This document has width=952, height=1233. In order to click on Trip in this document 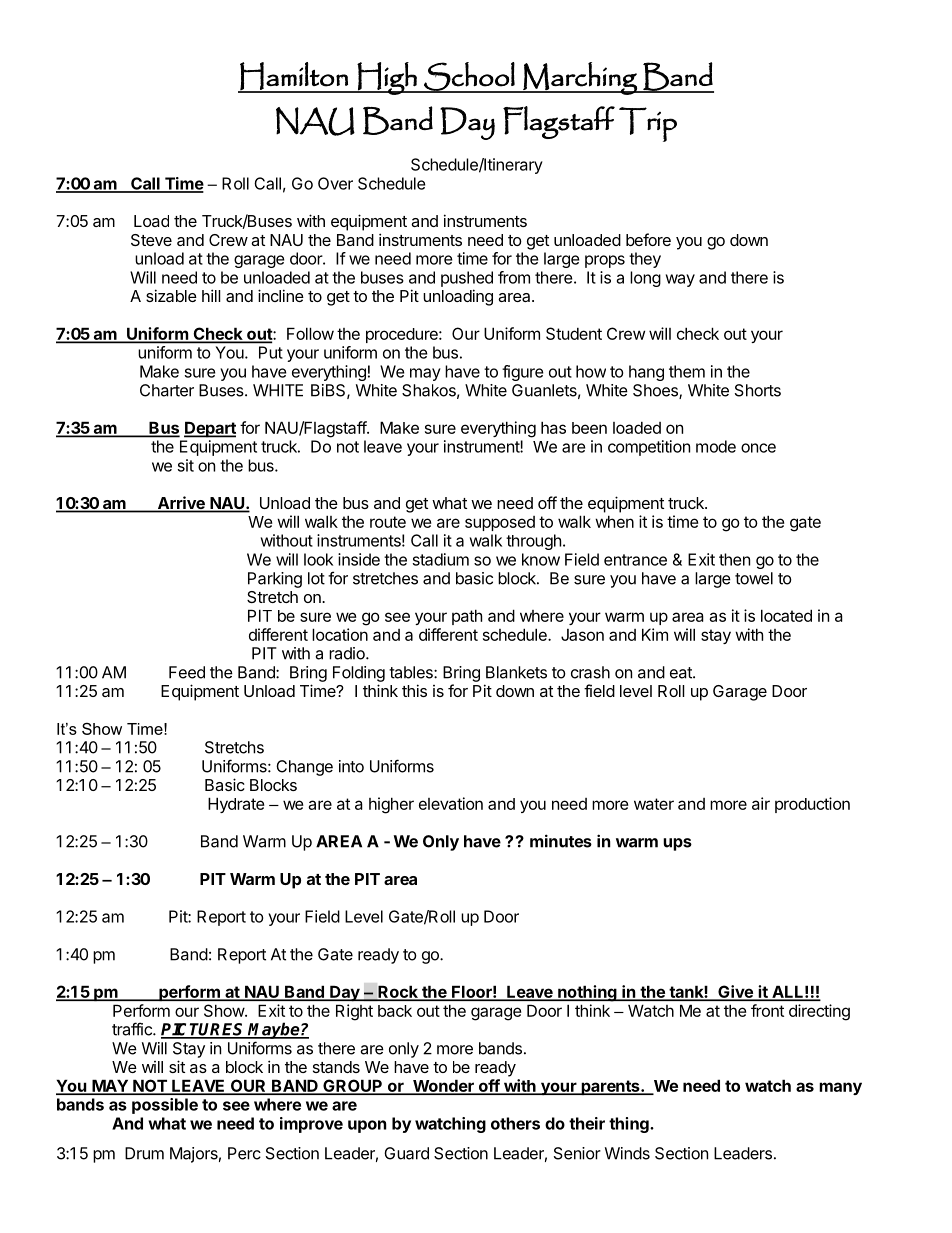, I will do `click(648, 124)`.
